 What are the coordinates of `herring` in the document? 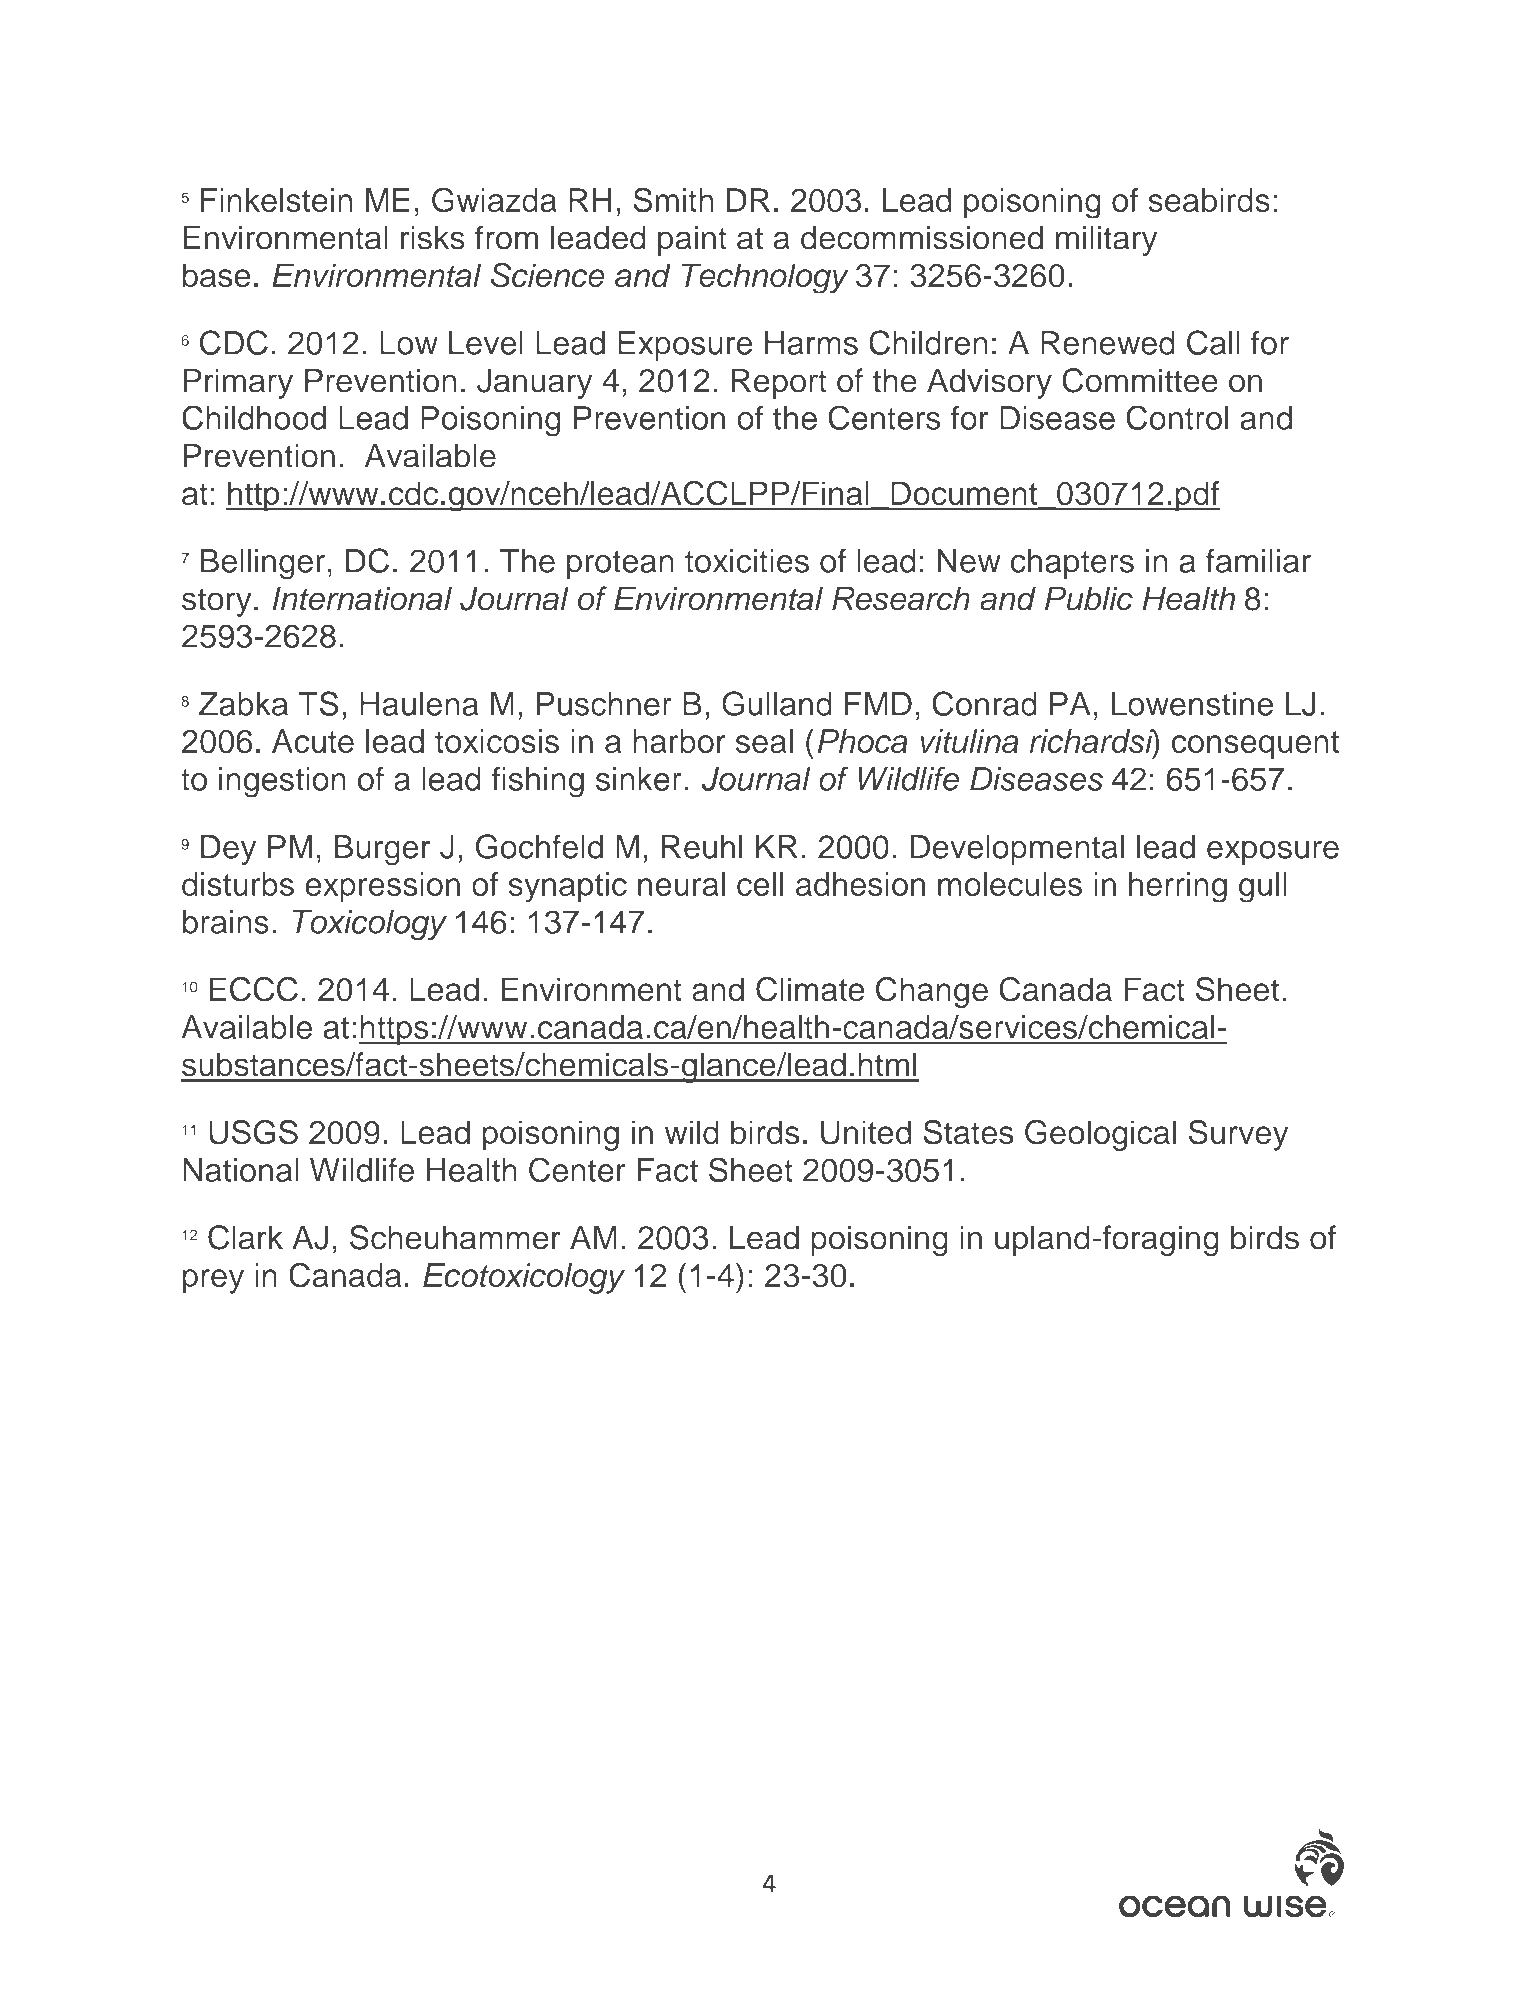 It's located at (1178, 887).
